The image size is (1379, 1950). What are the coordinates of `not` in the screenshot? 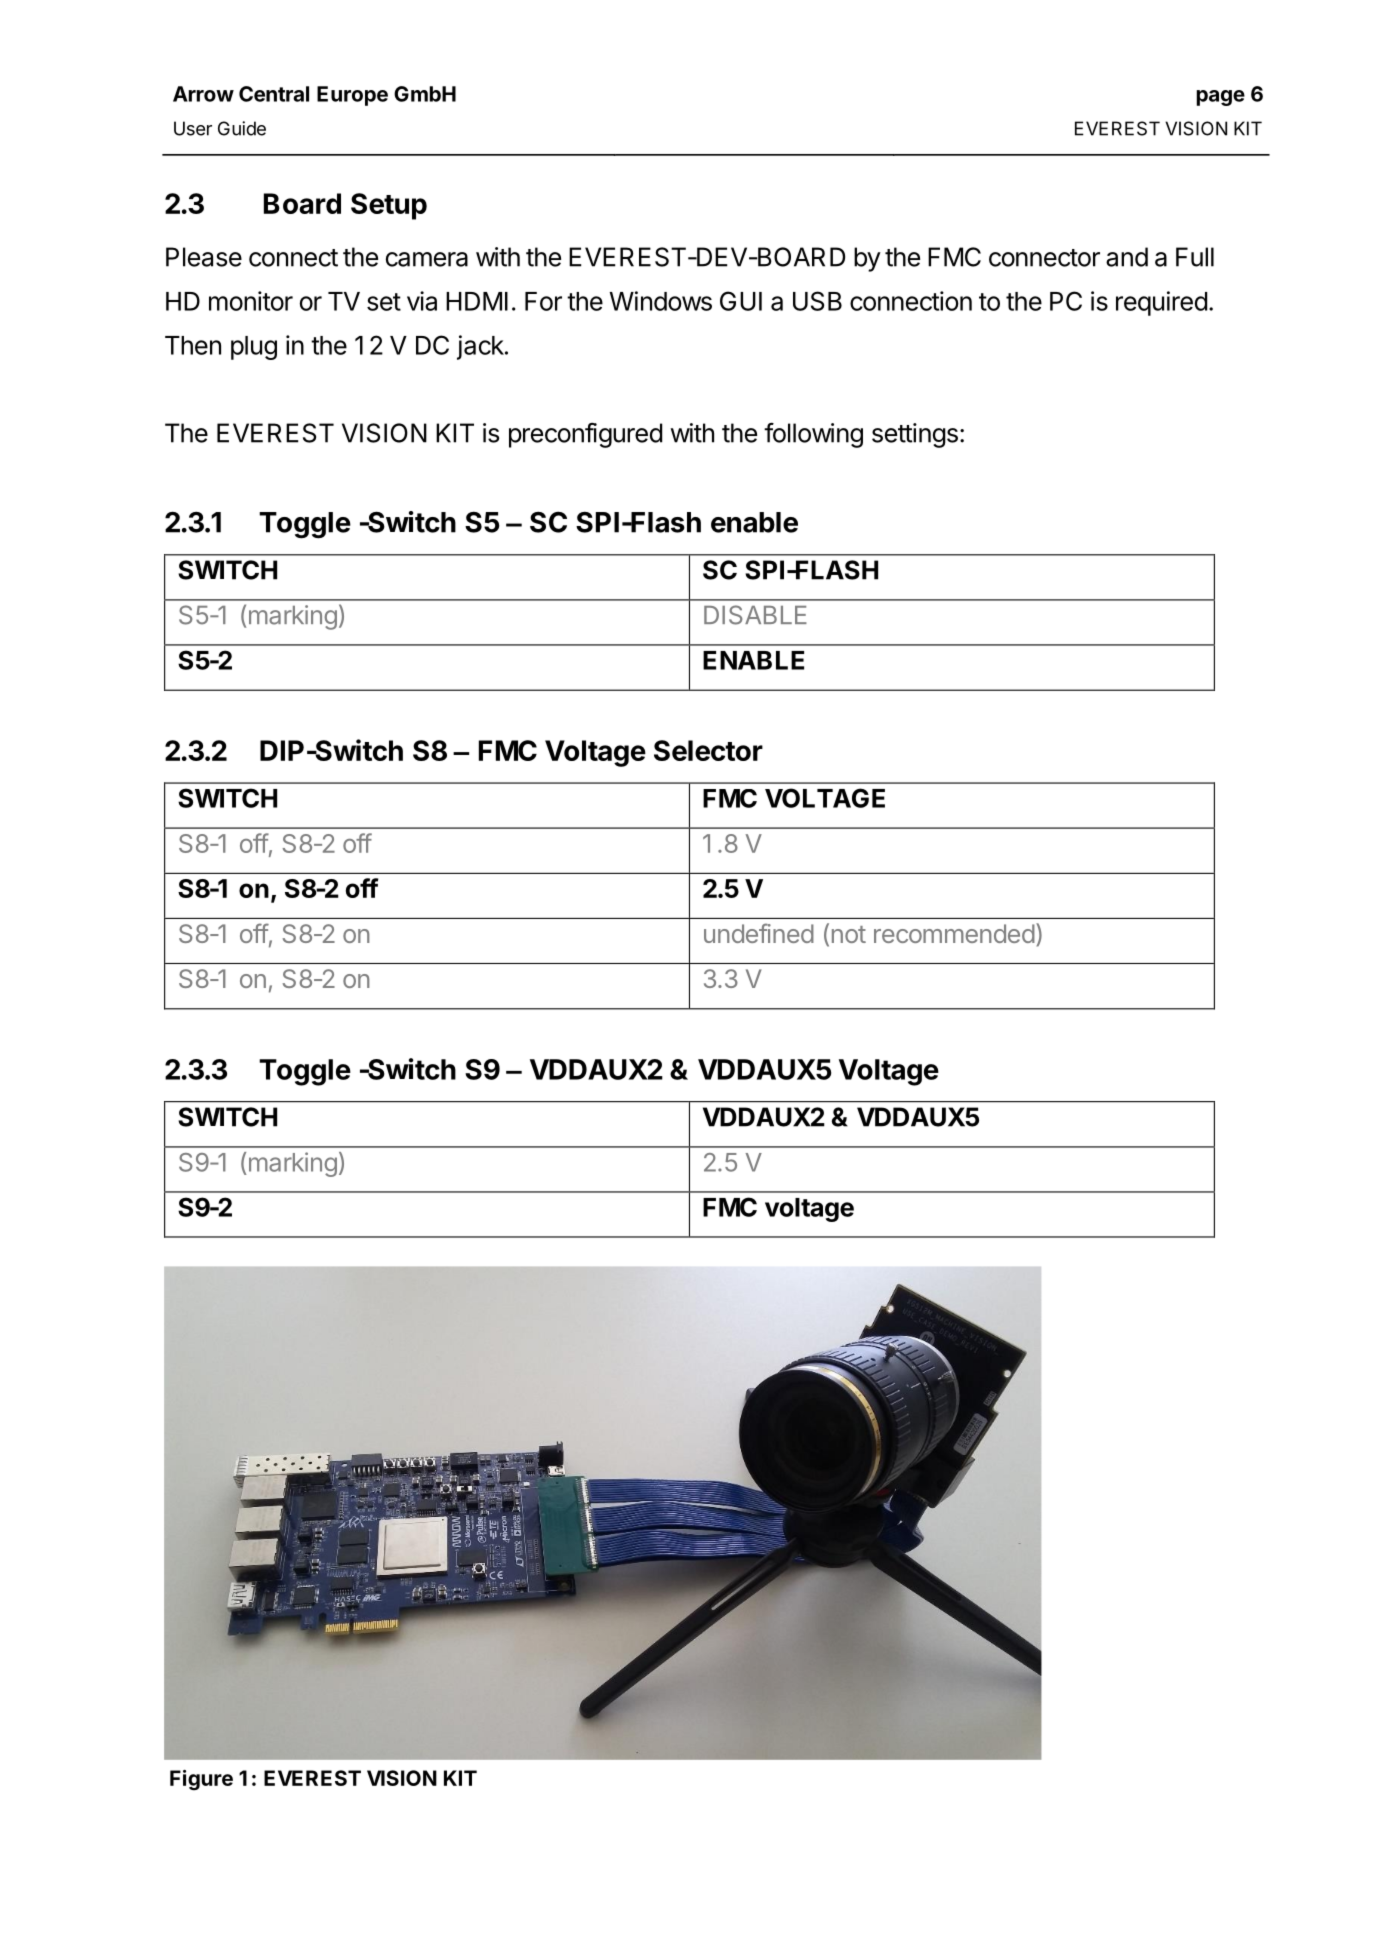 It's located at (849, 934).
